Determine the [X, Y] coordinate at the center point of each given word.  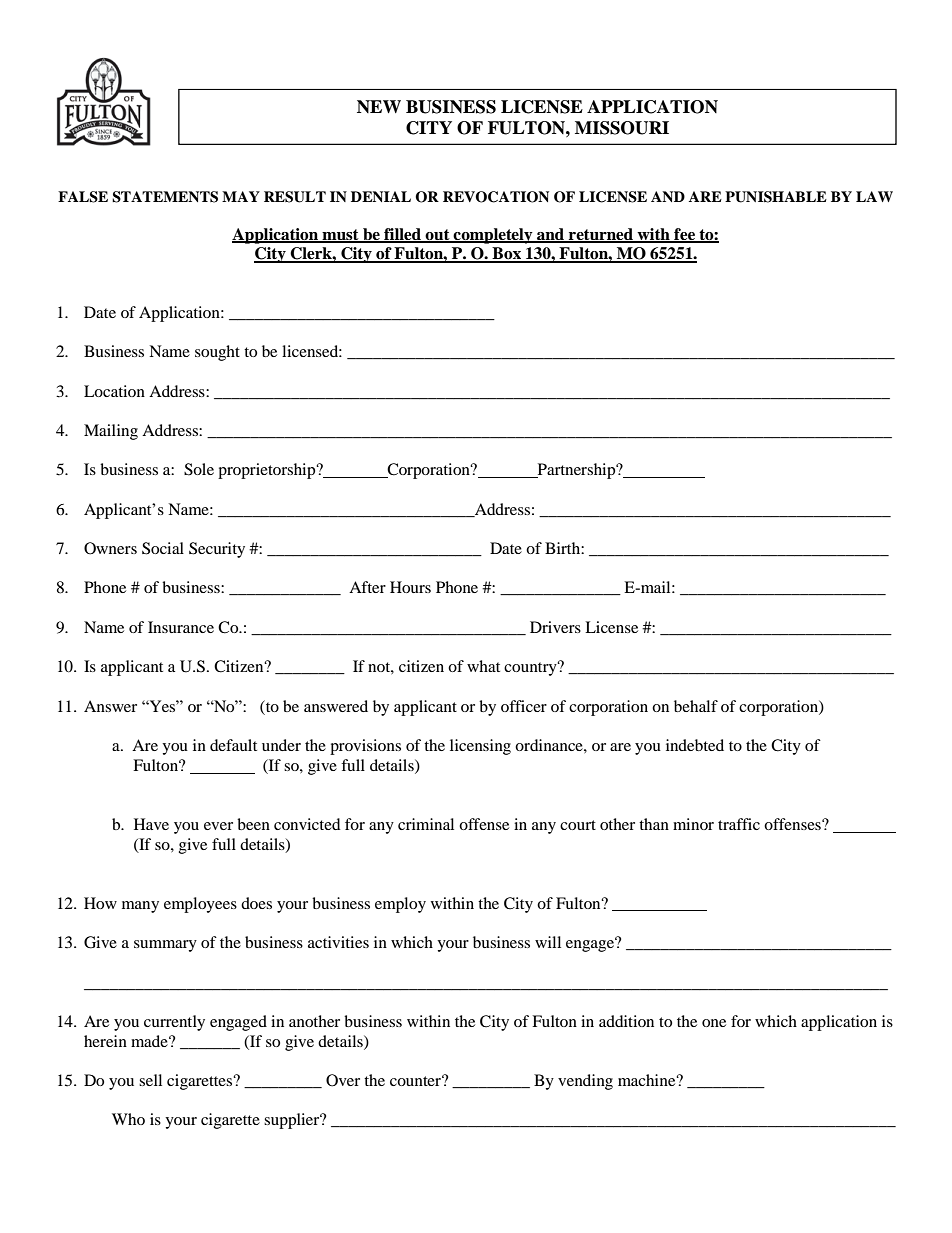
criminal [426, 824]
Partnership [576, 471]
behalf [696, 706]
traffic [739, 824]
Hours [410, 587]
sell [150, 1080]
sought [217, 353]
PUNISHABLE [776, 197]
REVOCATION [496, 197]
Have [151, 824]
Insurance [181, 627]
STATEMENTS [165, 197]
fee [684, 235]
